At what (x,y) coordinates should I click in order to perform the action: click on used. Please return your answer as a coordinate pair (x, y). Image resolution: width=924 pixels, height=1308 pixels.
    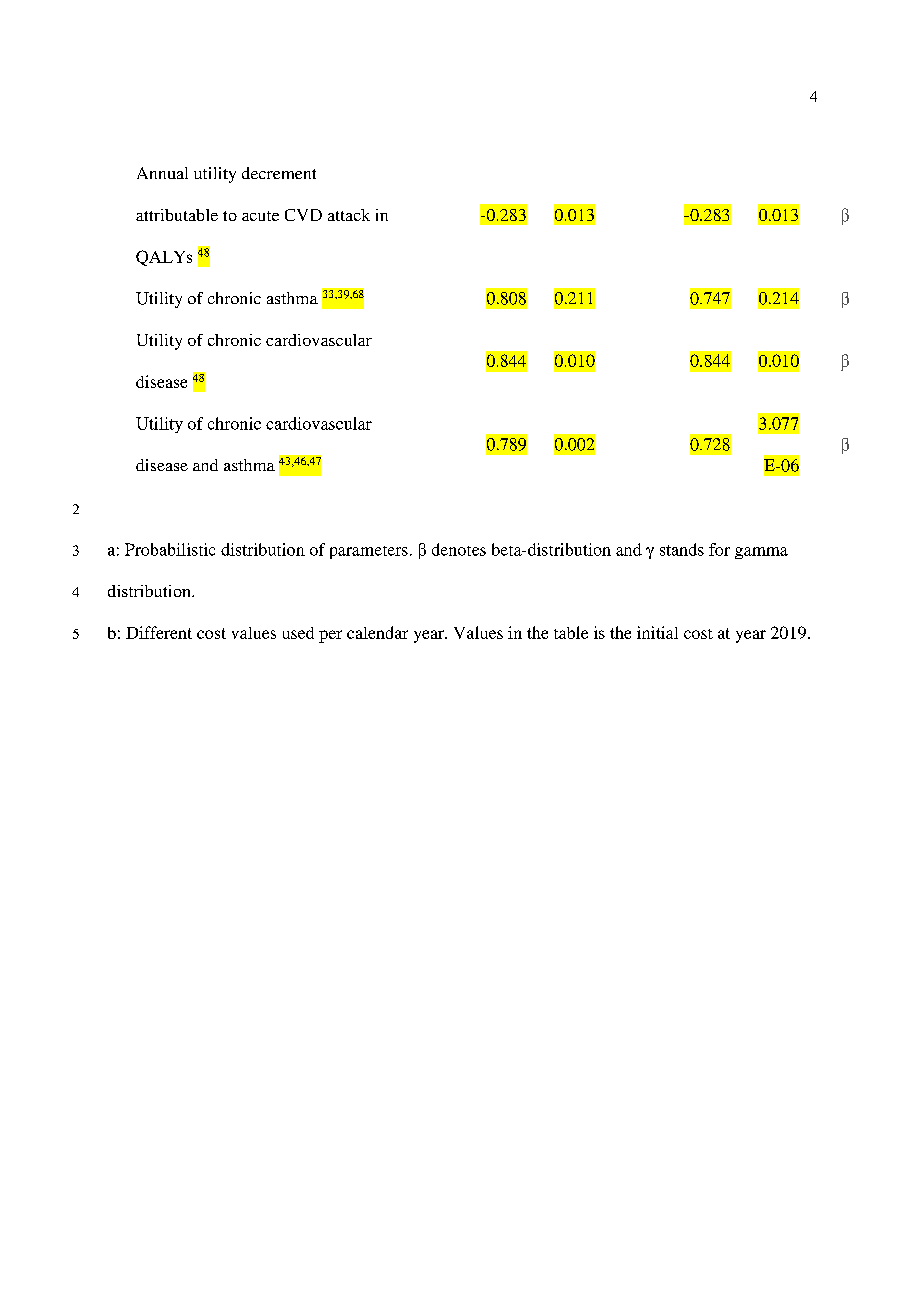
    Looking at the image, I should click on (298, 633).
